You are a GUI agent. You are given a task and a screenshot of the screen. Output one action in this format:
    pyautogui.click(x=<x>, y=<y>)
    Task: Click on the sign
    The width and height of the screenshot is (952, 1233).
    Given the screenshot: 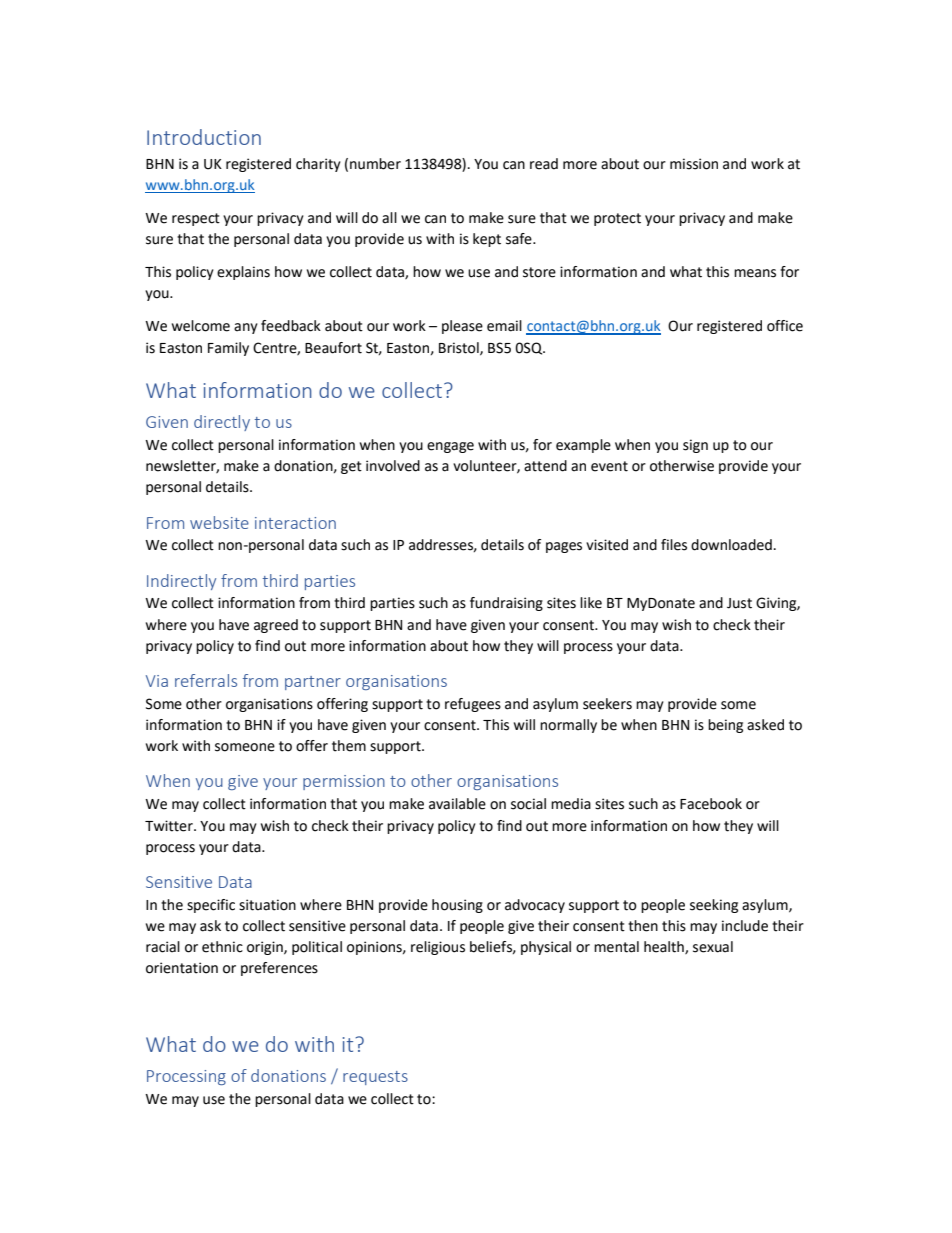 What is the action you would take?
    pyautogui.click(x=695, y=446)
